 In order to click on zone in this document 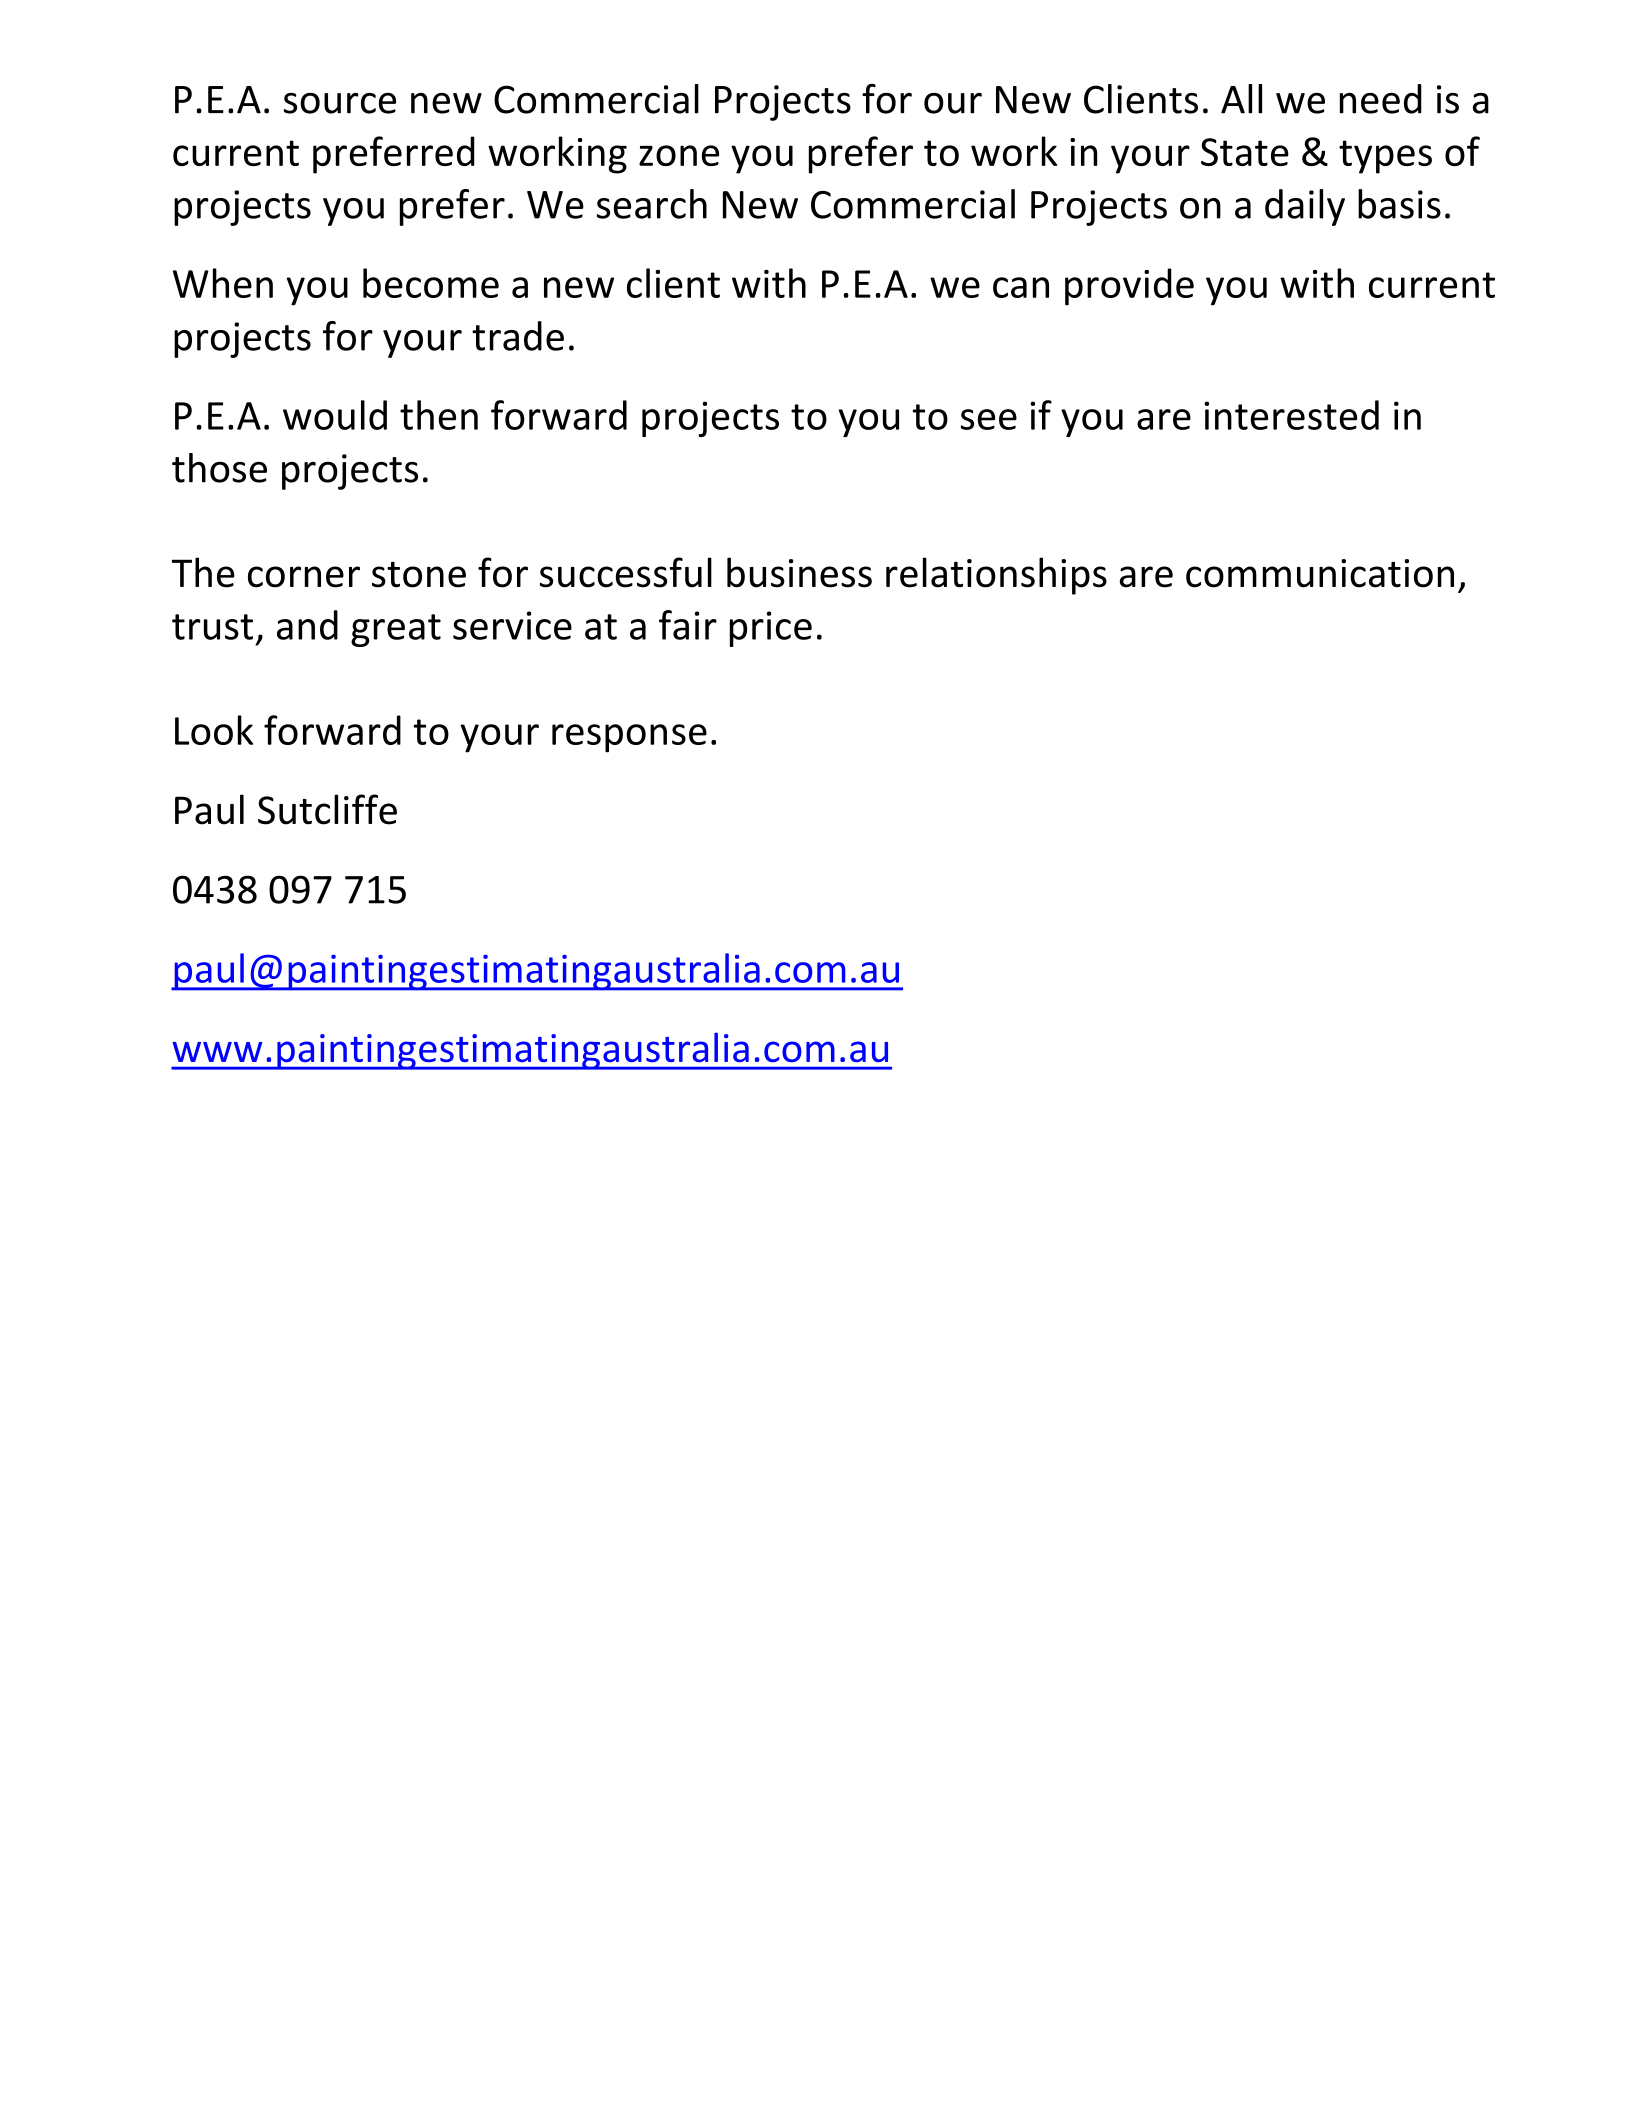, I will do `click(679, 155)`.
